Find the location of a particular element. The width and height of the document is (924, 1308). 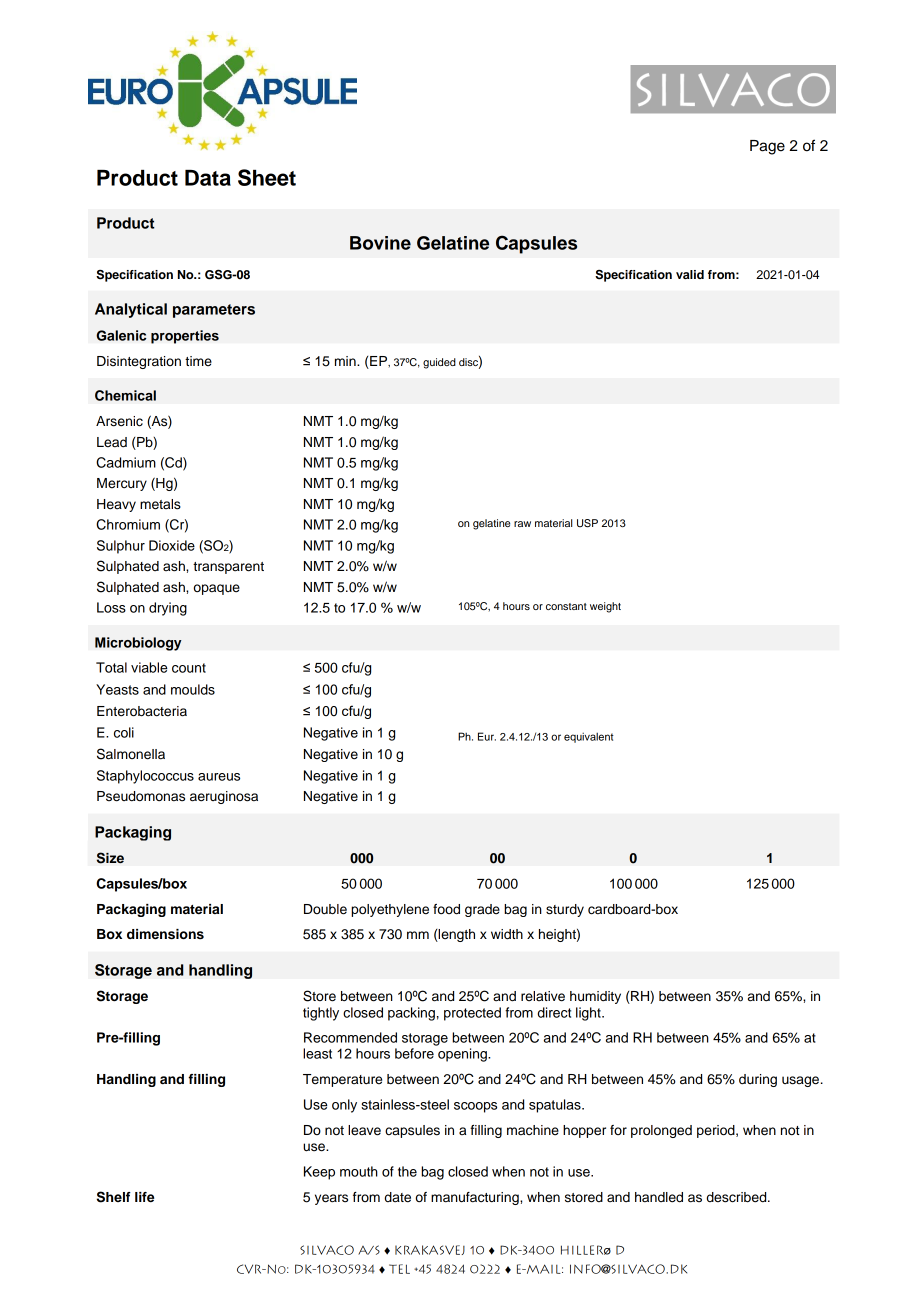

Dioxide is located at coordinates (172, 545).
